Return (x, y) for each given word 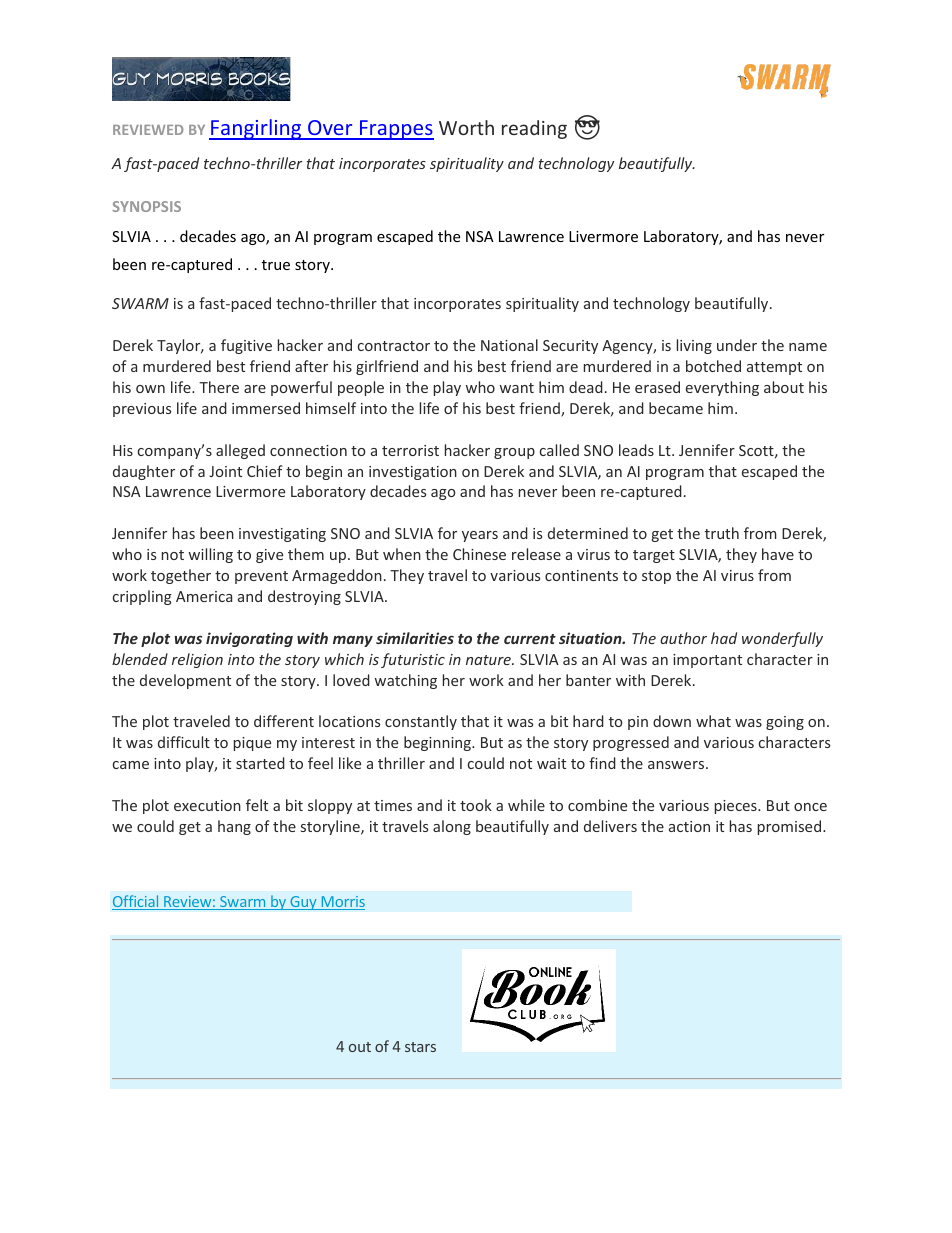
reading (534, 129)
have (778, 554)
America (204, 596)
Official (136, 902)
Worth (466, 127)
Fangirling (256, 129)
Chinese (479, 554)
